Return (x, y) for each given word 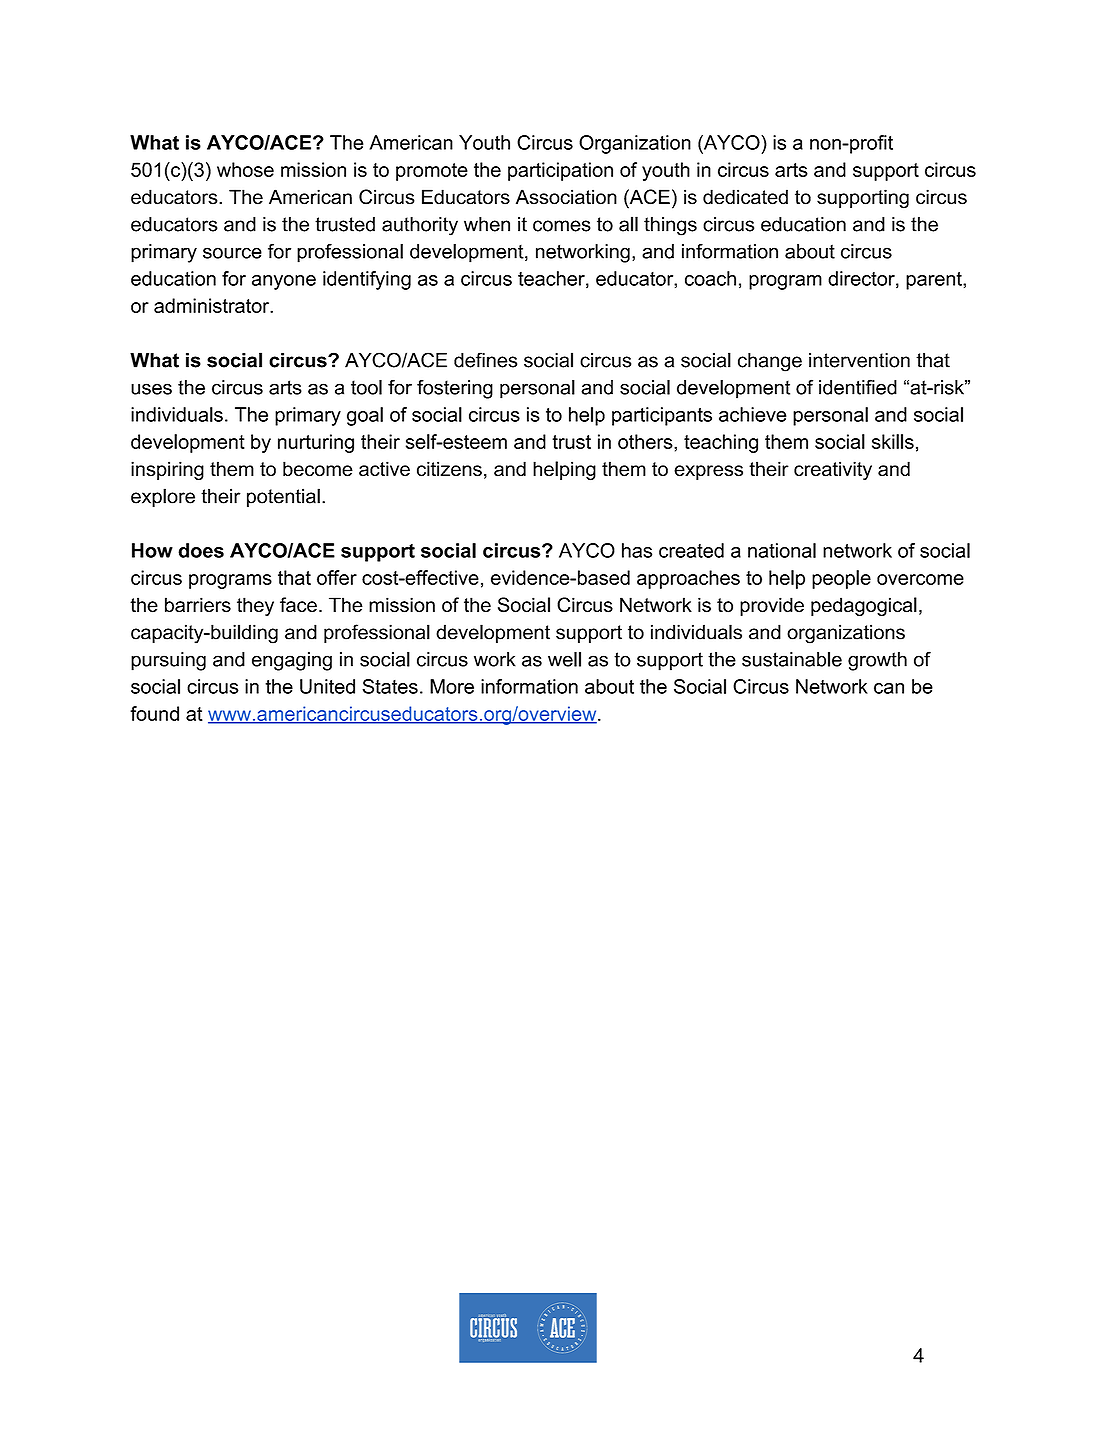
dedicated (745, 197)
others (646, 441)
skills (893, 441)
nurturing (316, 443)
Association (566, 197)
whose (245, 169)
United (327, 686)
